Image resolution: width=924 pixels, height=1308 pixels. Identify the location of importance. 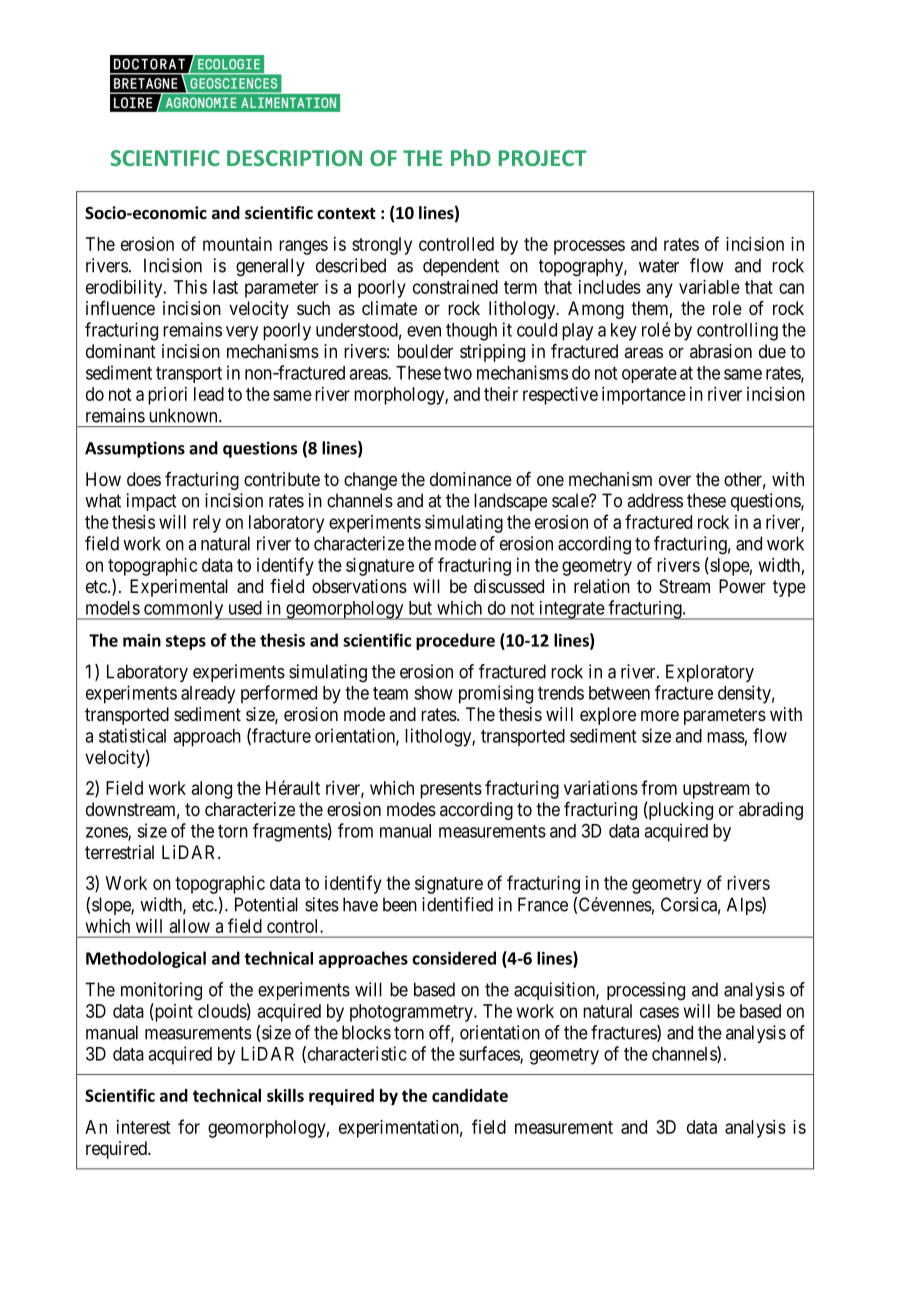
(644, 396).
